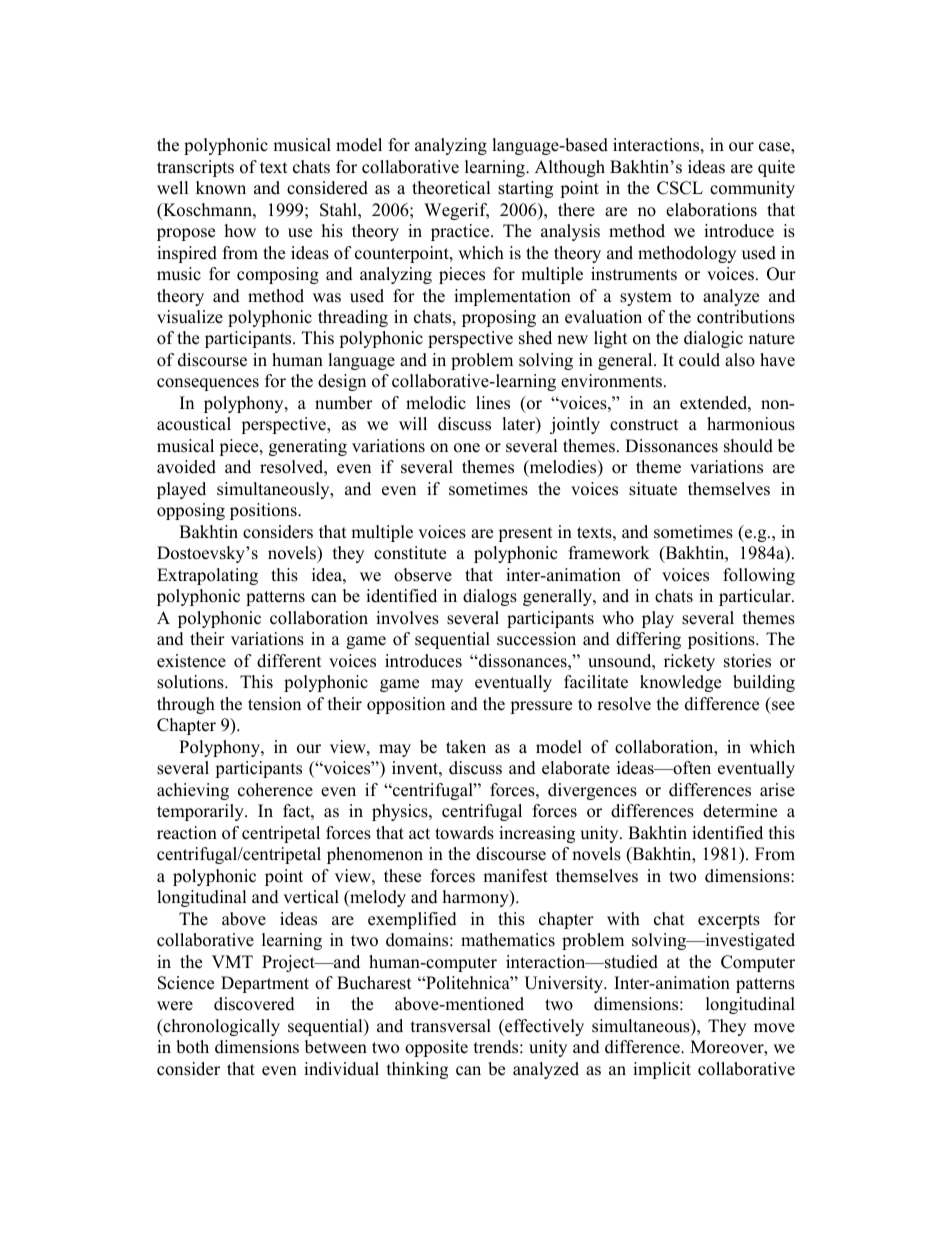 This document has width=952, height=1233. I want to click on taken, so click(466, 747).
